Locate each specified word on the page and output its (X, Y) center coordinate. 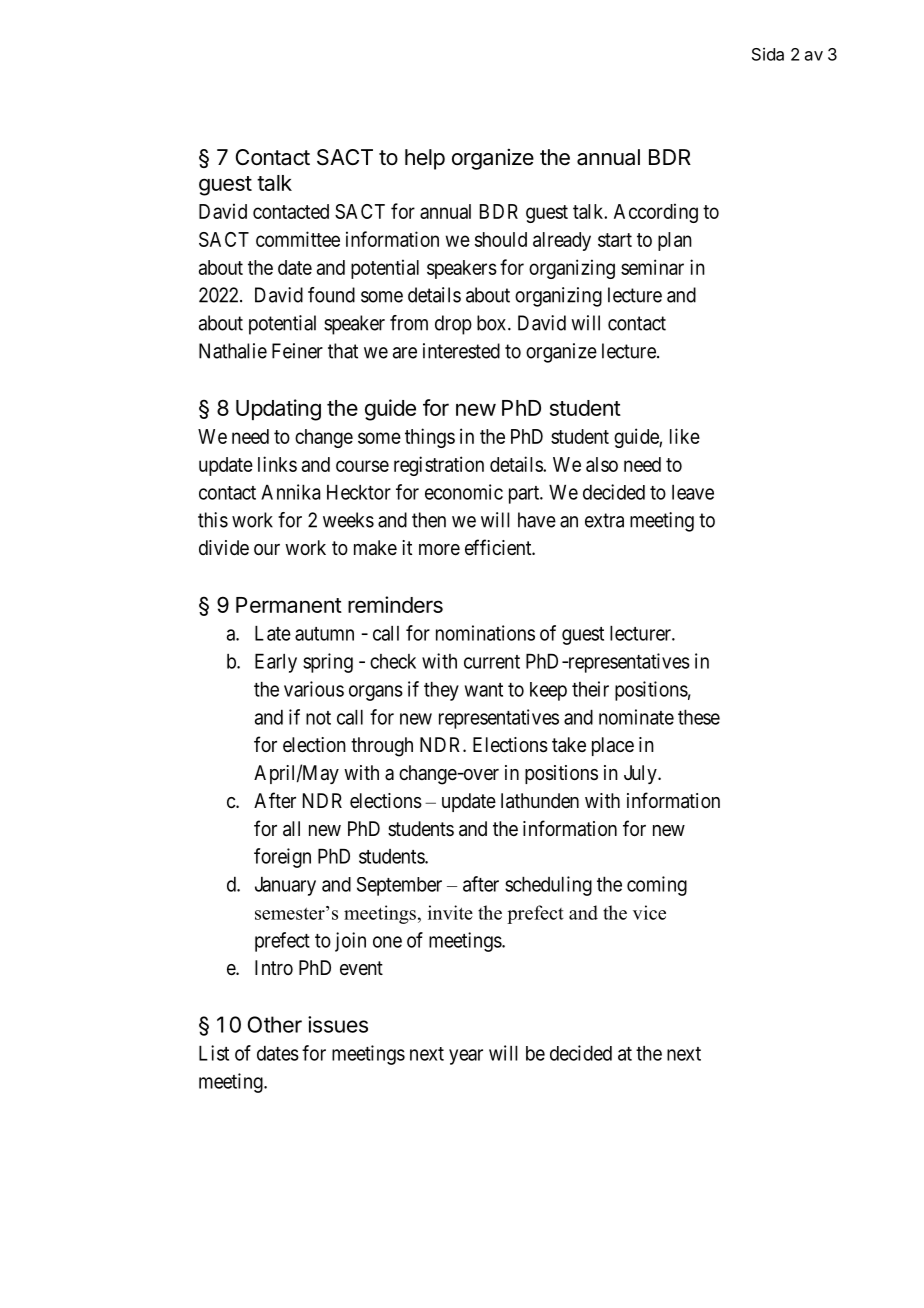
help (425, 159)
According (656, 213)
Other (275, 1024)
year (466, 1057)
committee (298, 239)
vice (649, 912)
